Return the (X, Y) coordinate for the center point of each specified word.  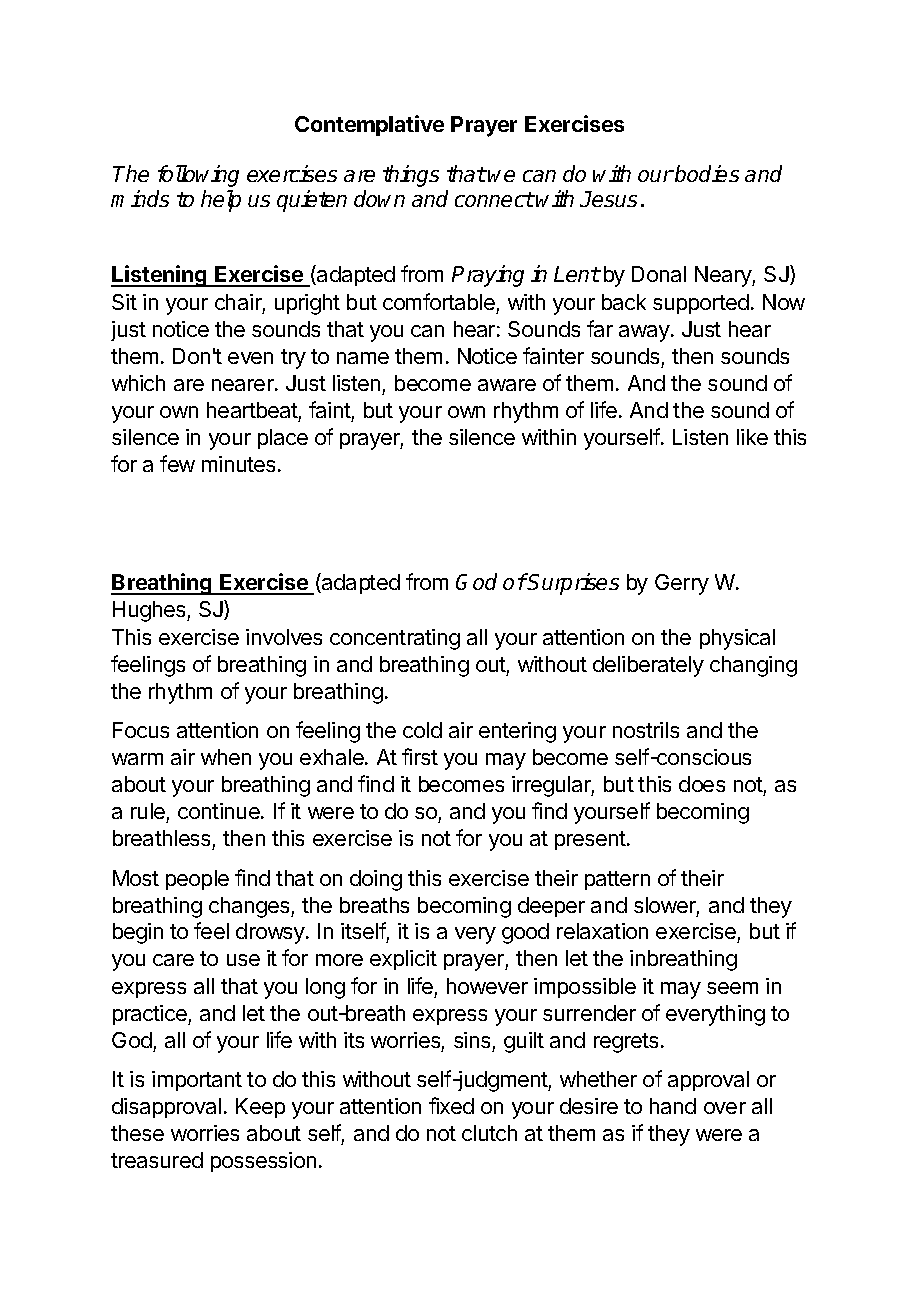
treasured (157, 1160)
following (198, 176)
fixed (451, 1105)
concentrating (395, 639)
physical (737, 639)
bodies (707, 173)
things (411, 176)
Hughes (150, 611)
